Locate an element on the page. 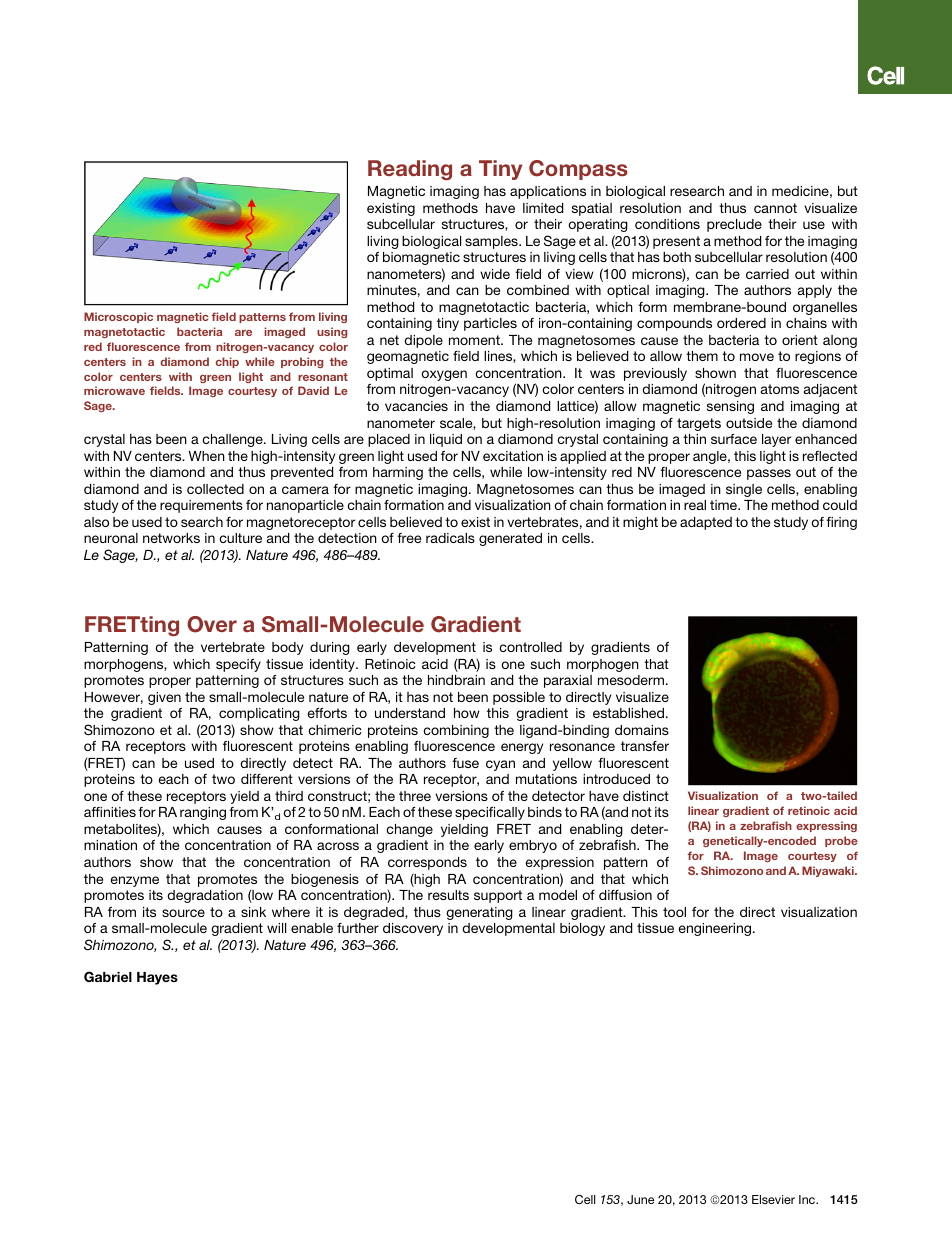 Image resolution: width=952 pixels, height=1237 pixels. samples is located at coordinates (492, 242).
